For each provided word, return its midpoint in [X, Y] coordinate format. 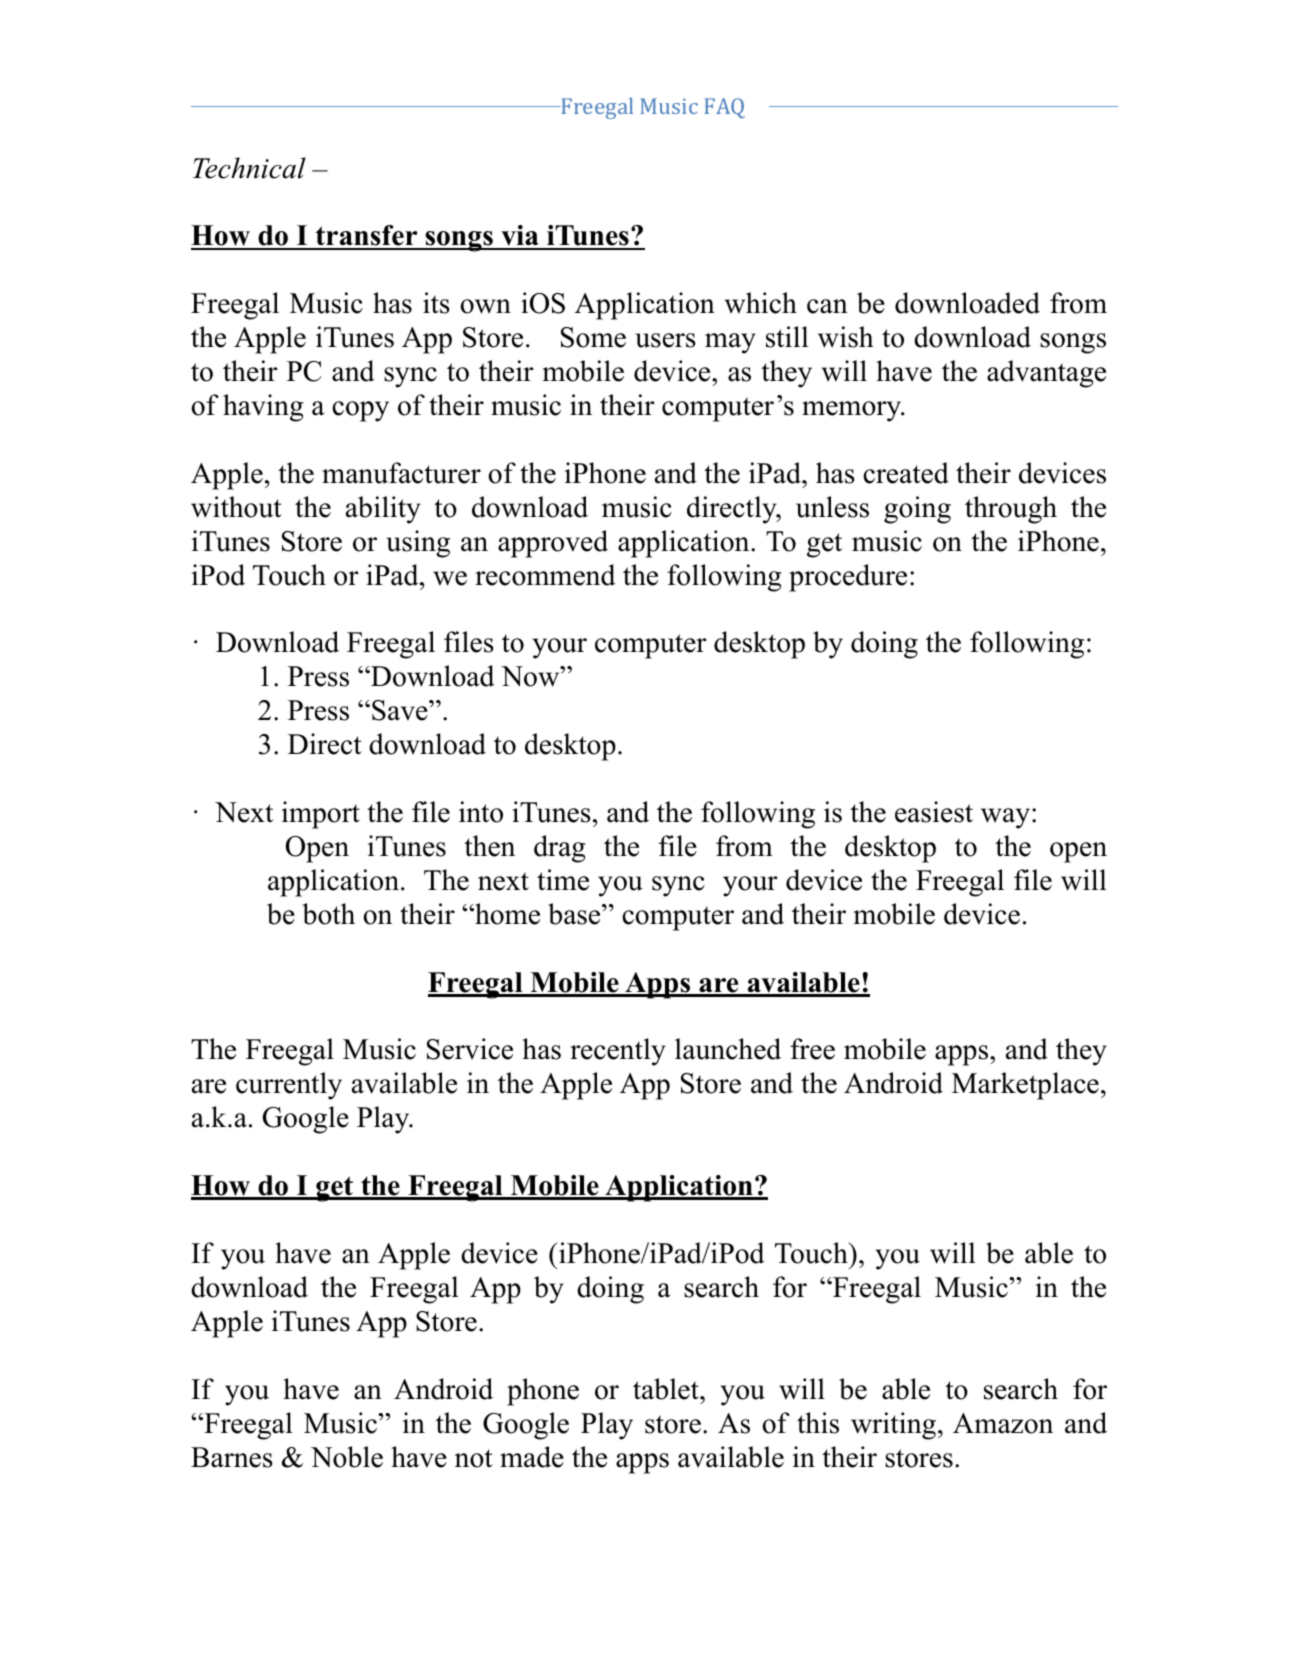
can [827, 306]
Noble [347, 1457]
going [917, 510]
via [520, 237]
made [532, 1457]
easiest [934, 812]
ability [383, 510]
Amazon [1003, 1423]
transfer [367, 237]
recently [618, 1052]
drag [559, 849]
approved [553, 544]
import [321, 815]
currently [289, 1086]
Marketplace [1025, 1086]
